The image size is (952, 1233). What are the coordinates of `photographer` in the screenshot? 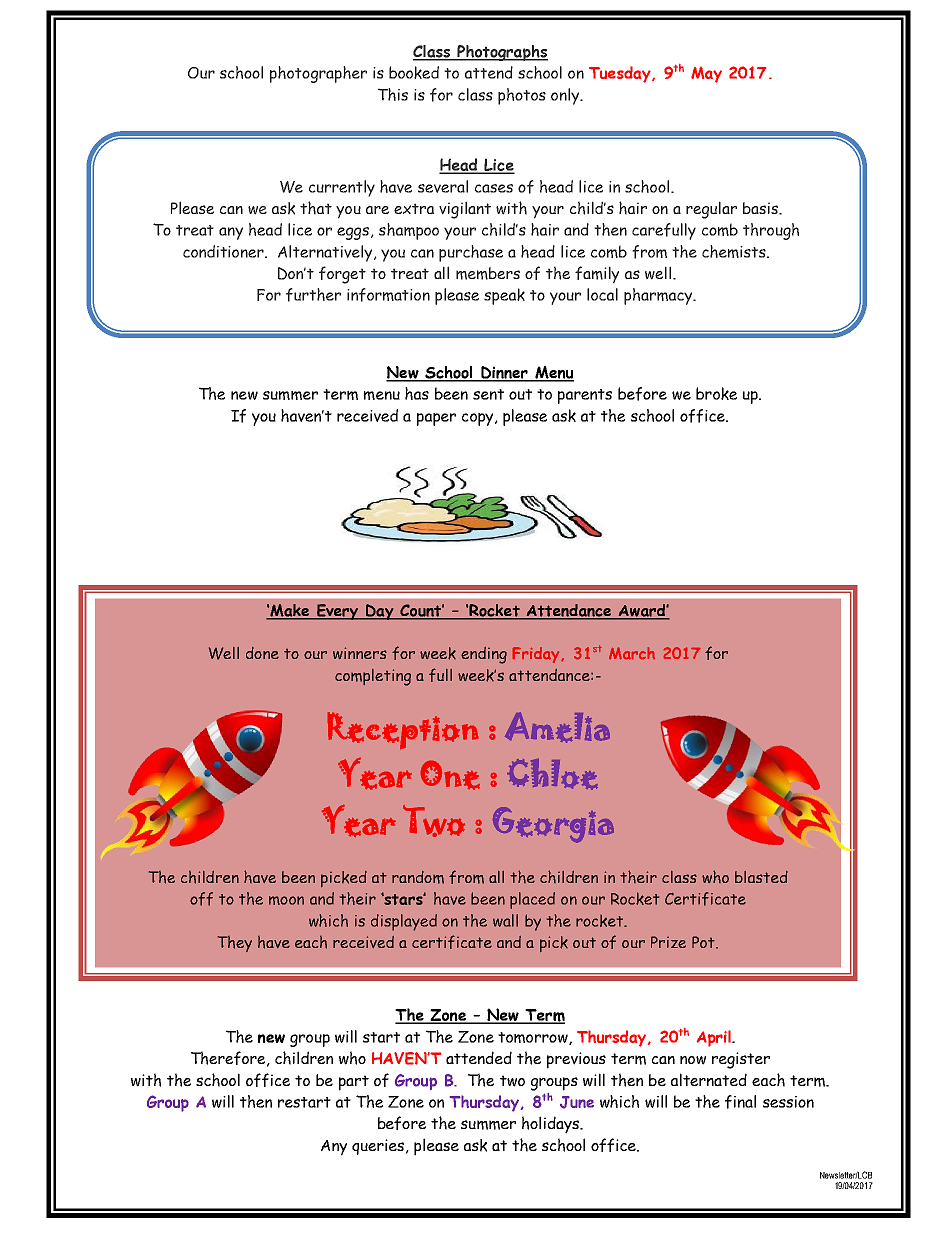 It's located at (318, 74).
